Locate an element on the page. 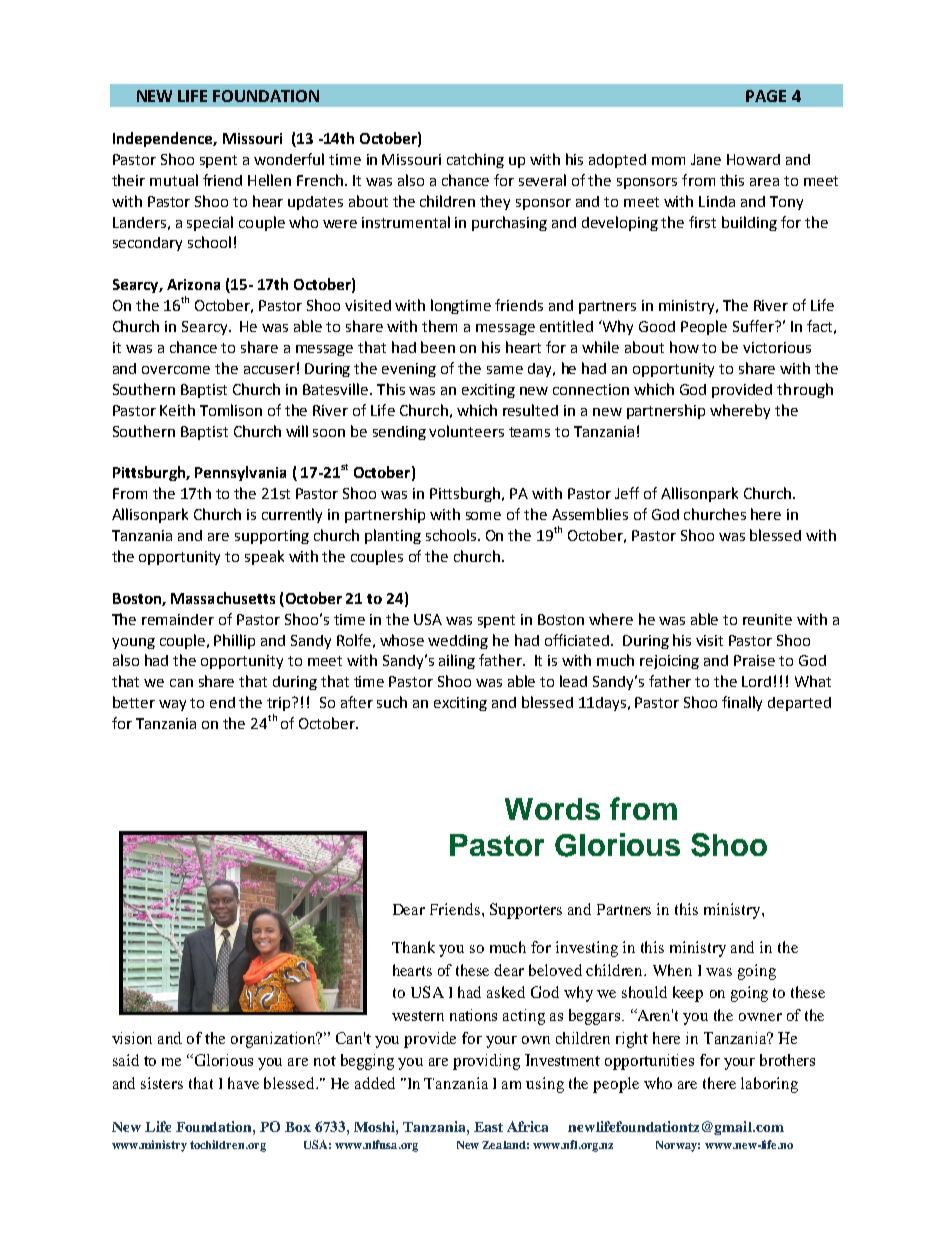  catching is located at coordinates (475, 160).
